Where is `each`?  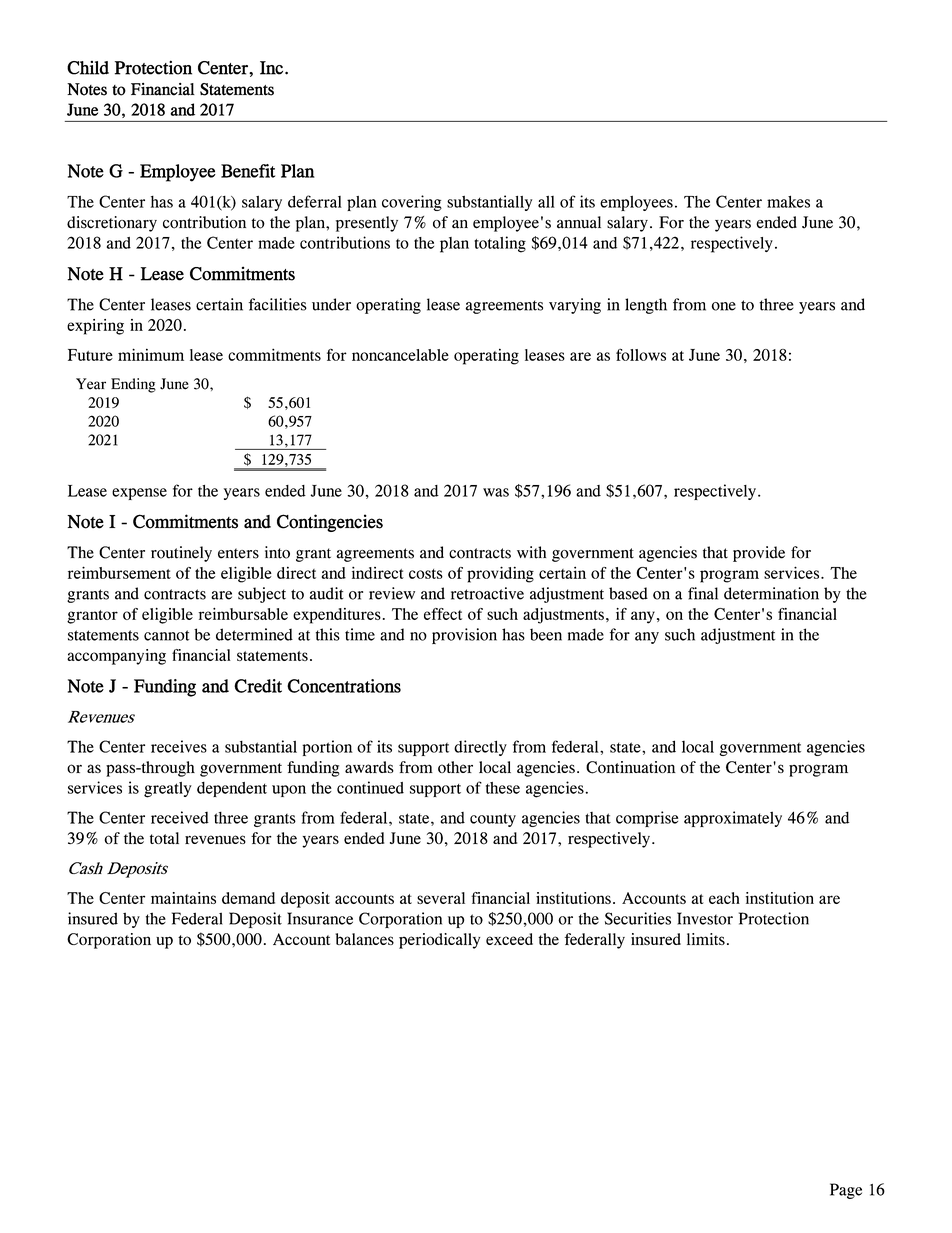
each is located at coordinates (724, 898).
